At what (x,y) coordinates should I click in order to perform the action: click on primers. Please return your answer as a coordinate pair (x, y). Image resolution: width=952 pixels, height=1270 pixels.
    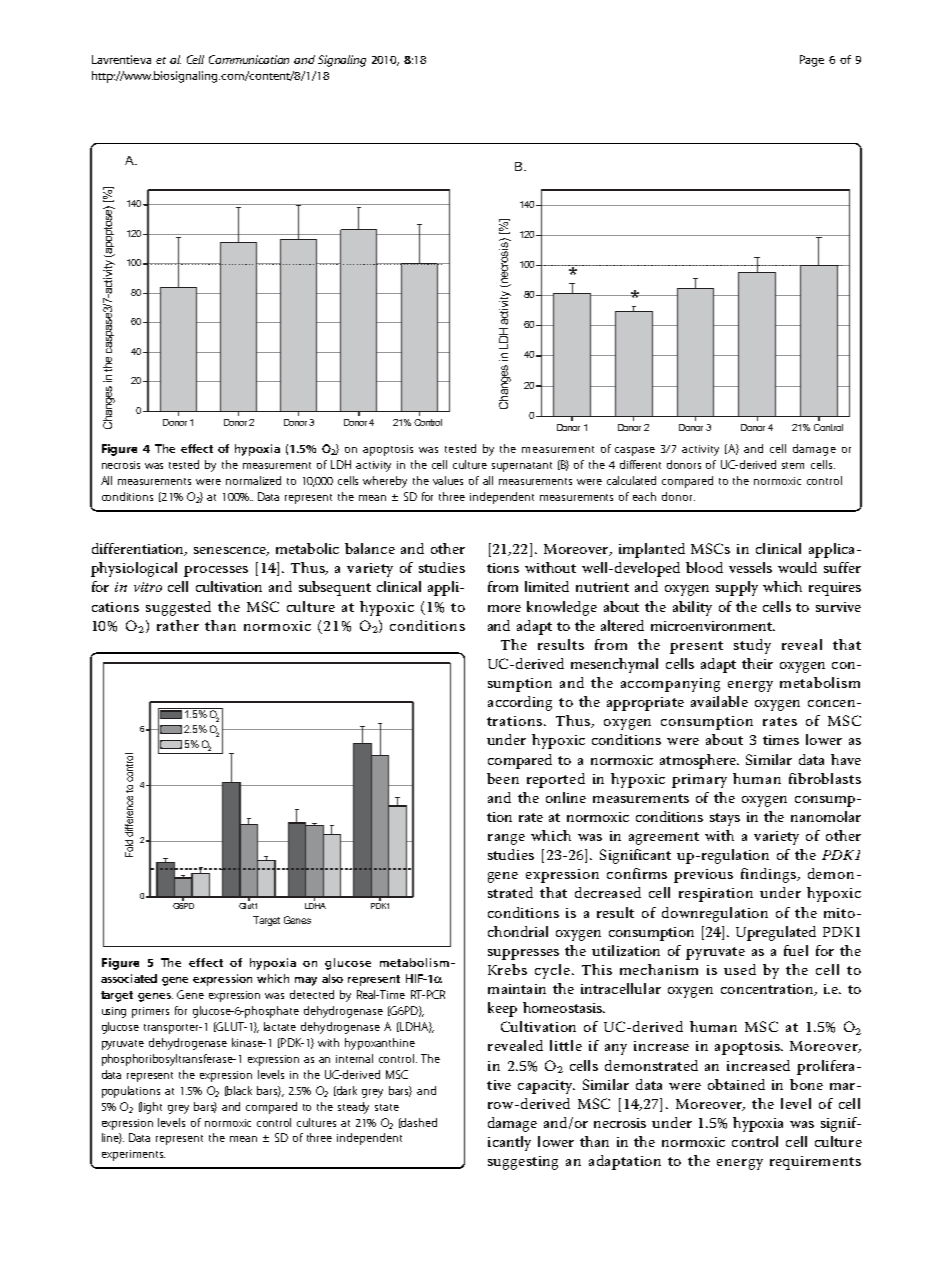
    Looking at the image, I should click on (150, 1012).
